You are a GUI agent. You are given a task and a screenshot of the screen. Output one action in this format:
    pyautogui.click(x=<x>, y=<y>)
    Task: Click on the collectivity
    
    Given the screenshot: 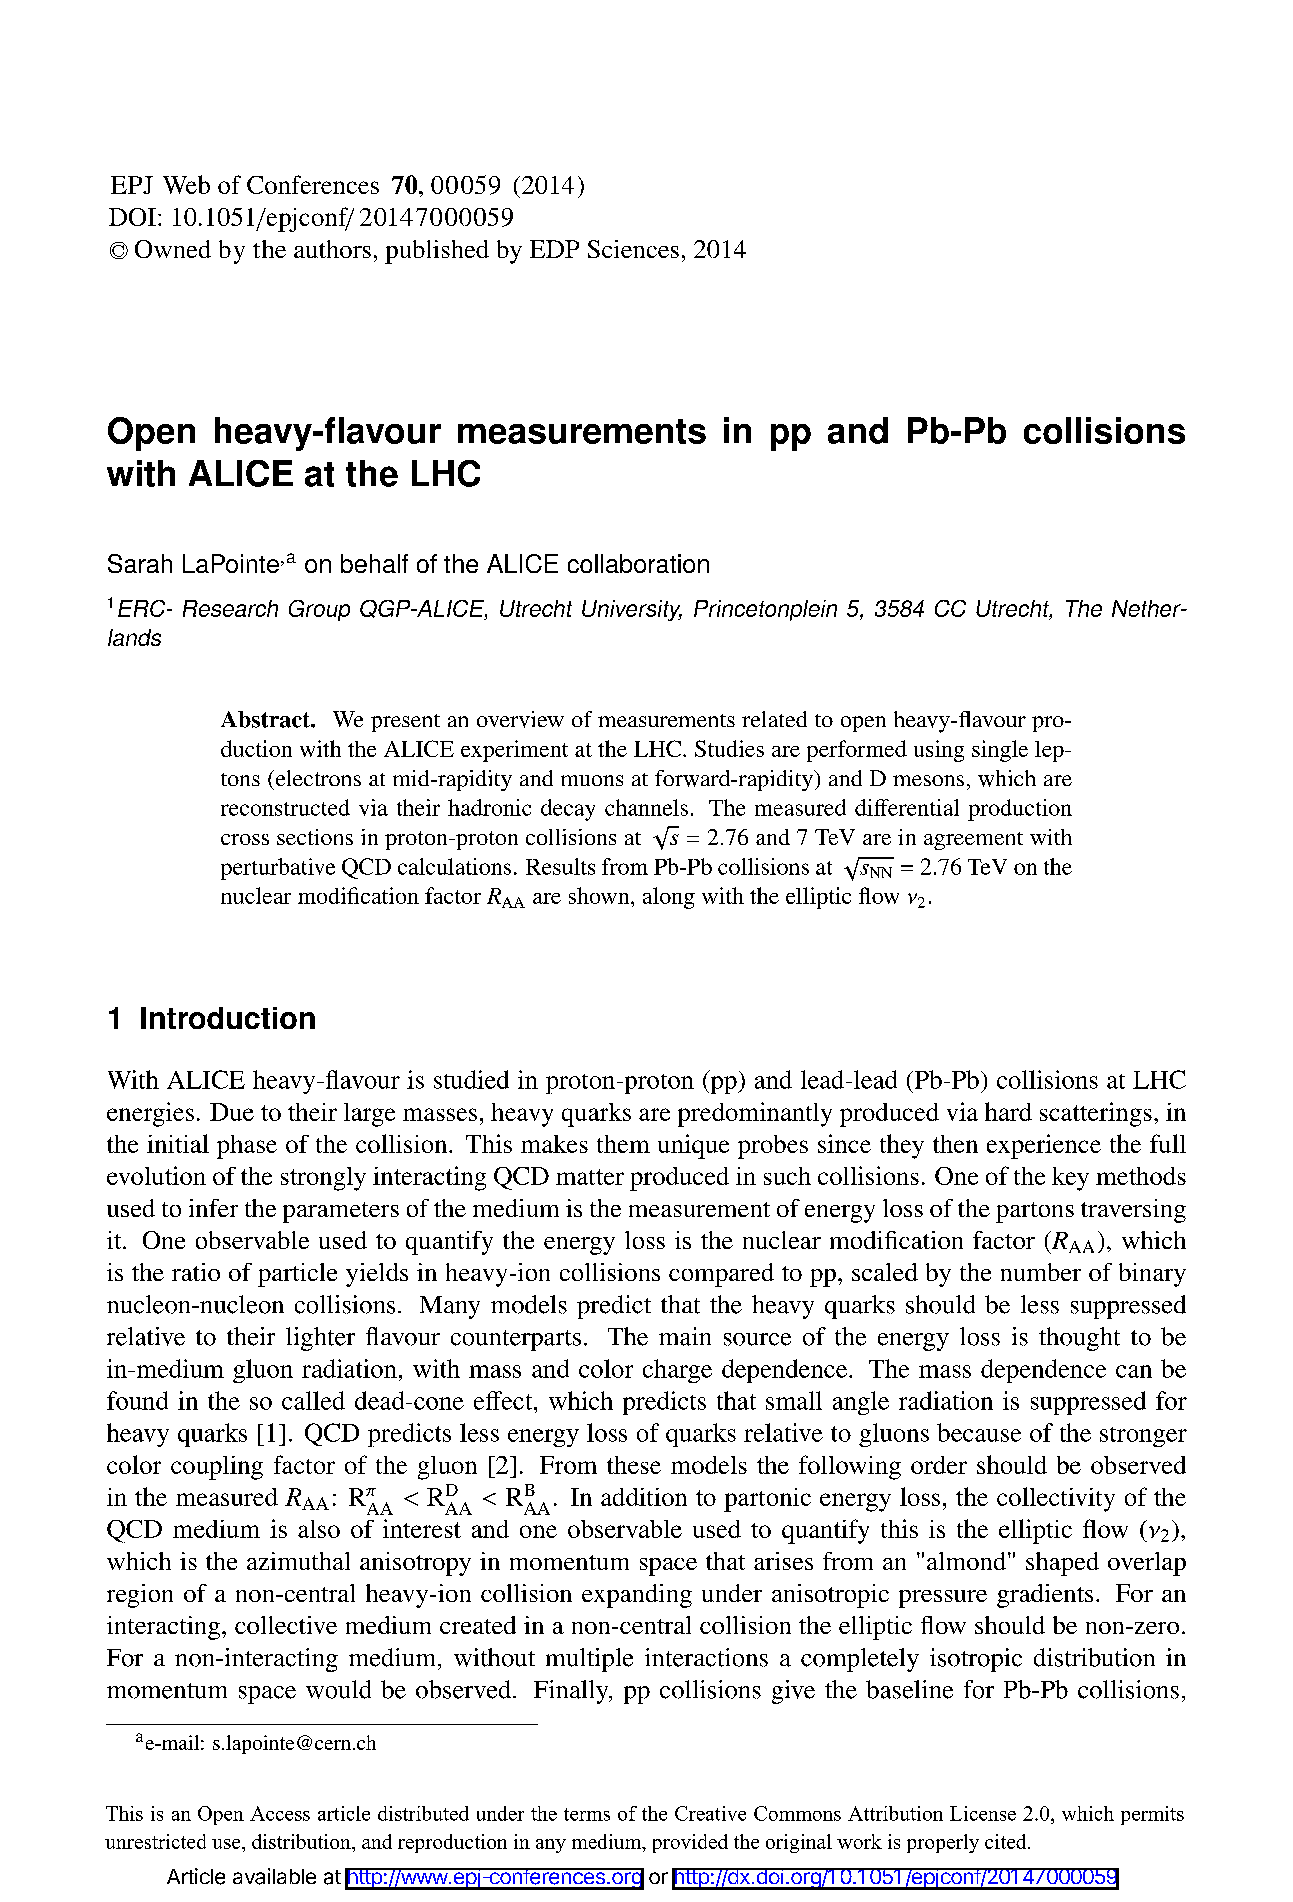 What is the action you would take?
    pyautogui.click(x=1056, y=1499)
